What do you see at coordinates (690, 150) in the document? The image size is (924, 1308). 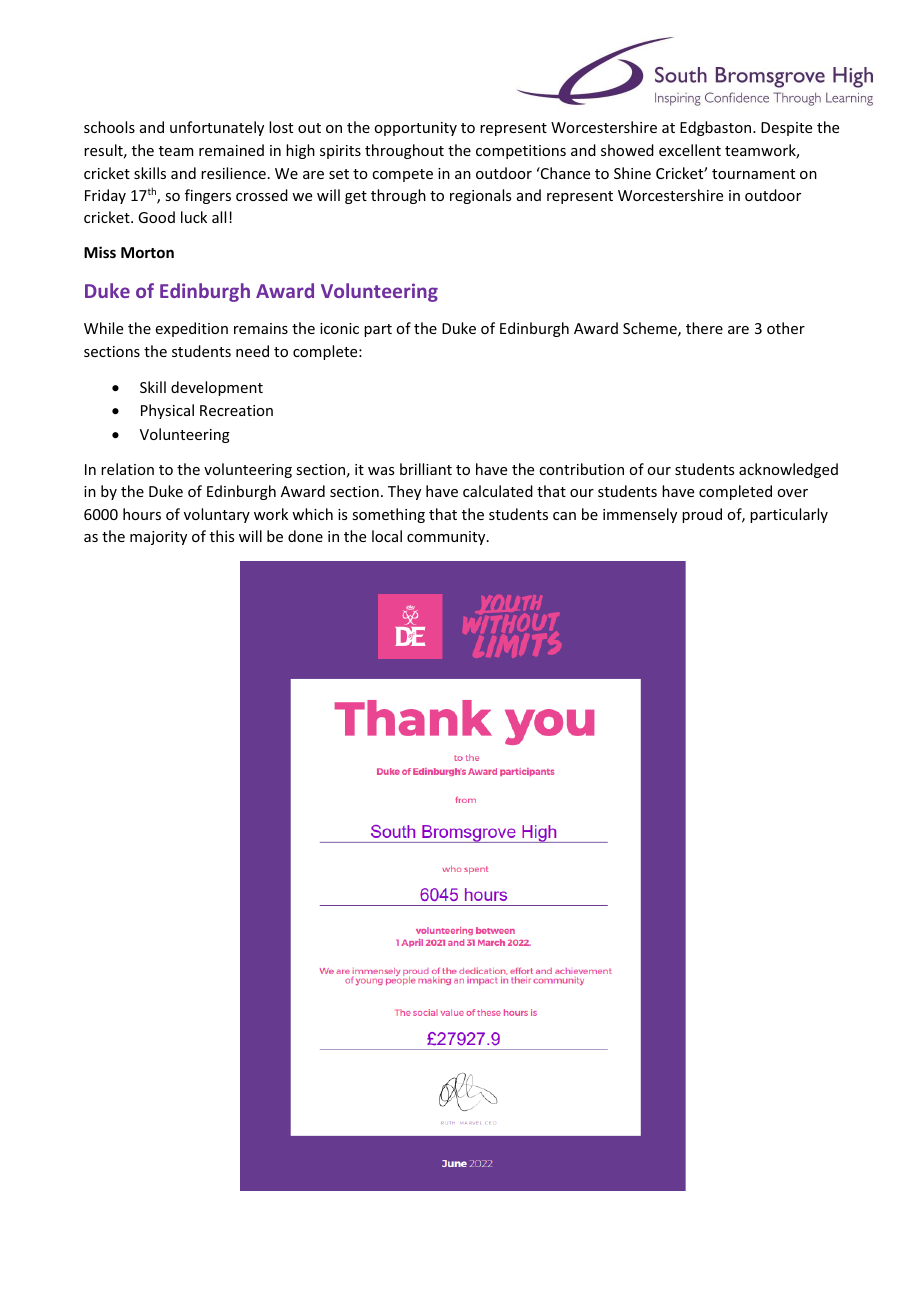 I see `excellent` at bounding box center [690, 150].
